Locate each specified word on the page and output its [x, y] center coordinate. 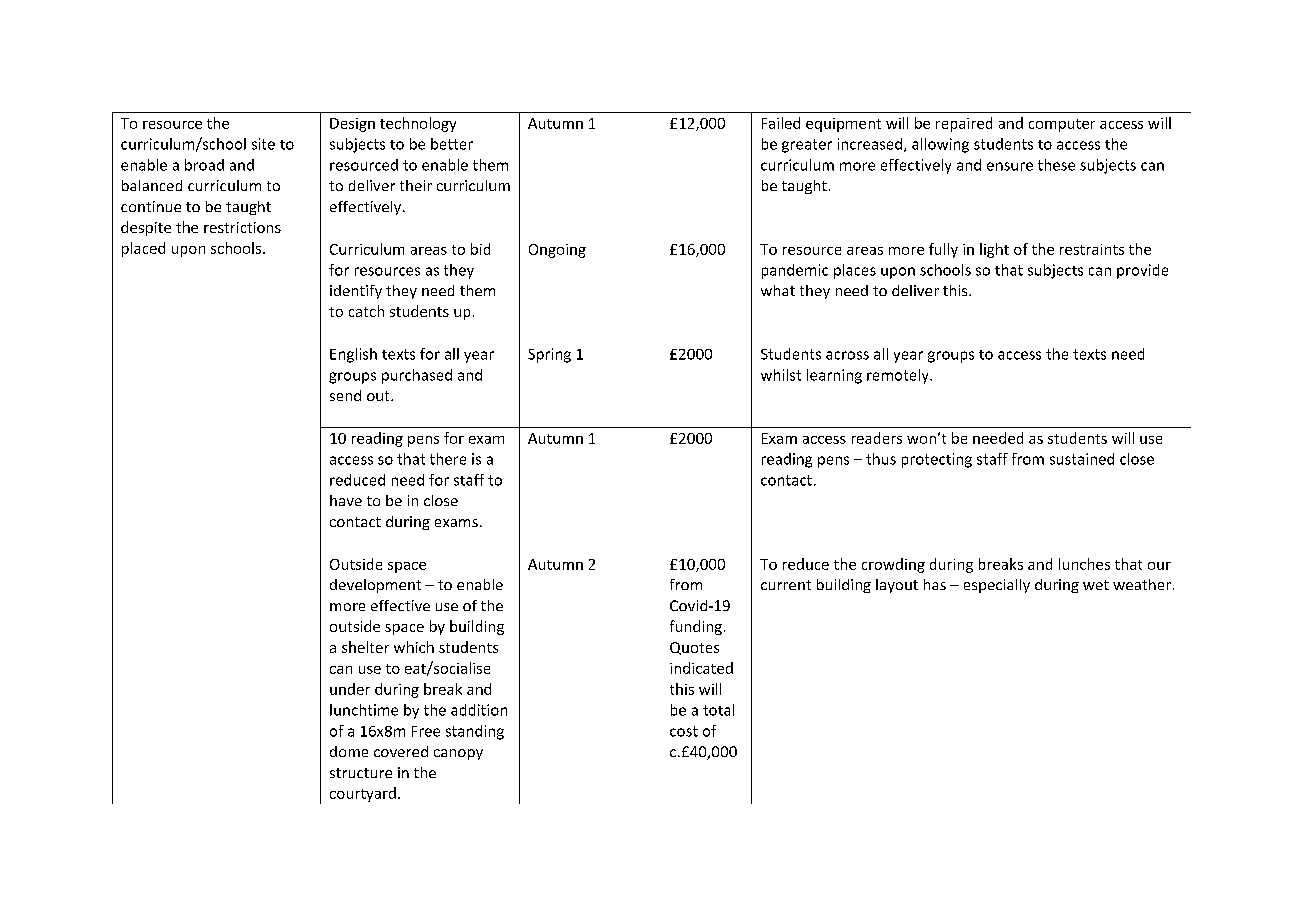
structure [361, 773]
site [263, 144]
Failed [781, 123]
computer [1062, 125]
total [718, 710]
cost [684, 731]
